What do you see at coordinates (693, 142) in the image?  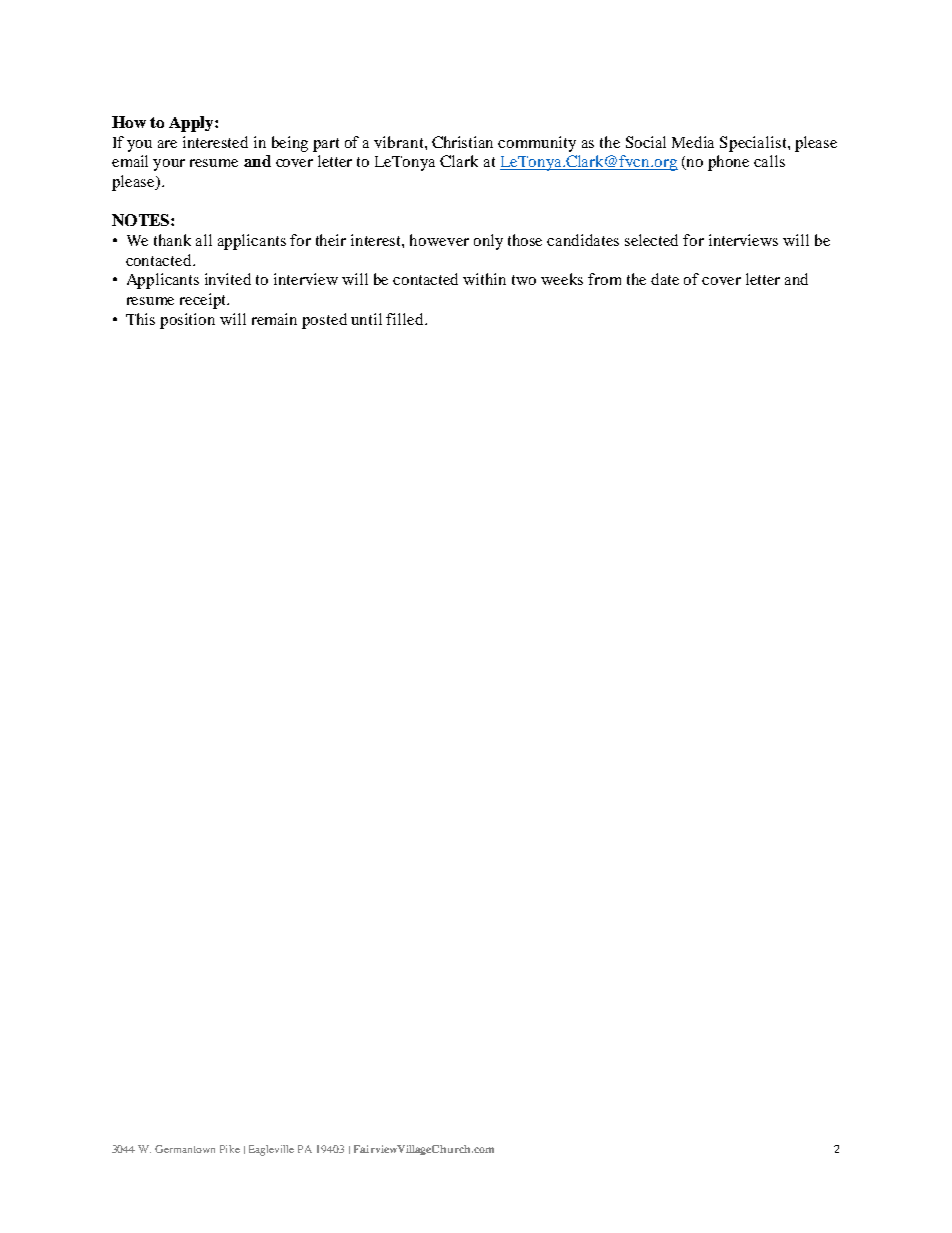 I see `Media` at bounding box center [693, 142].
